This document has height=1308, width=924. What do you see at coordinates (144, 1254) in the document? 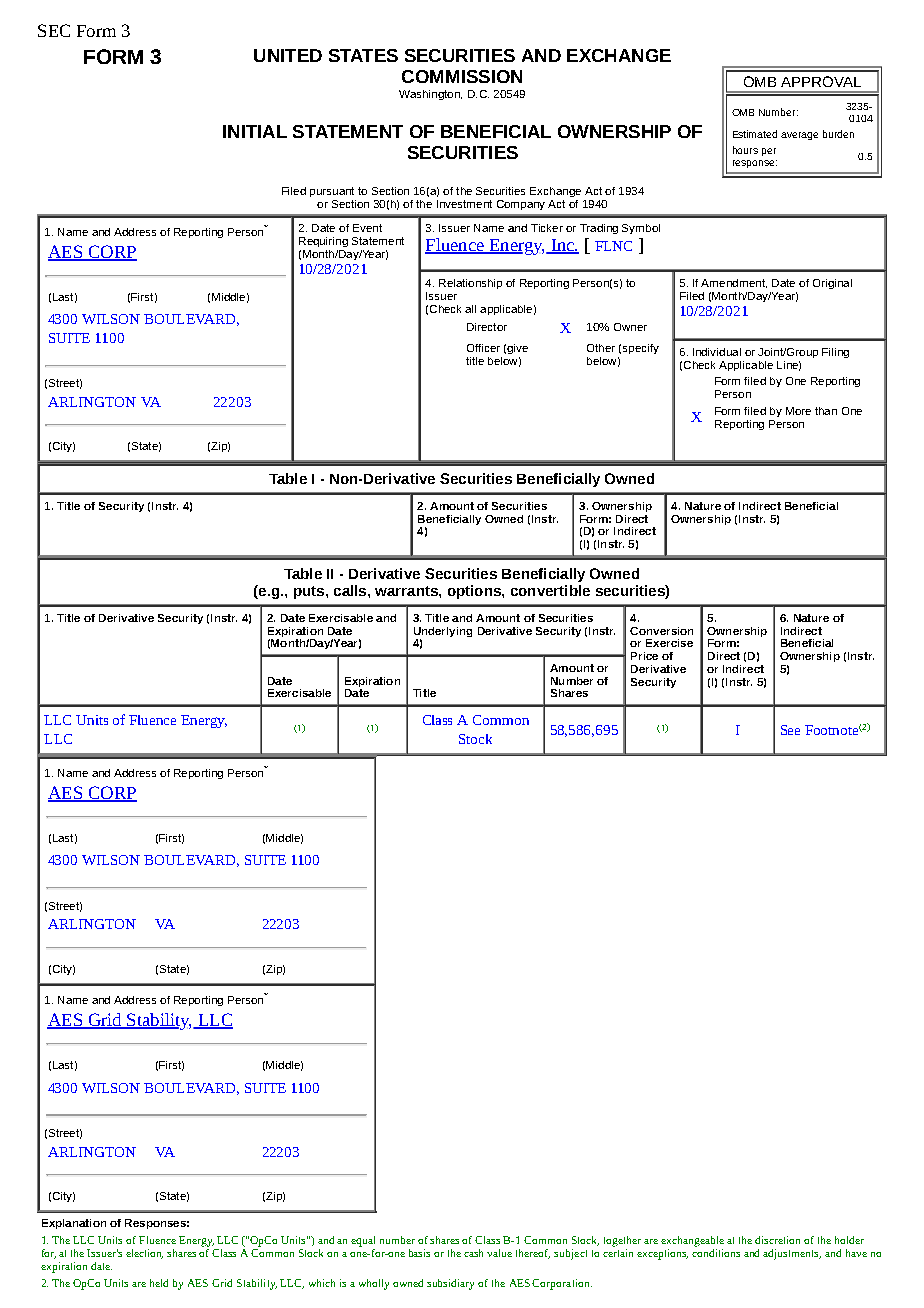
I see `election` at bounding box center [144, 1254].
